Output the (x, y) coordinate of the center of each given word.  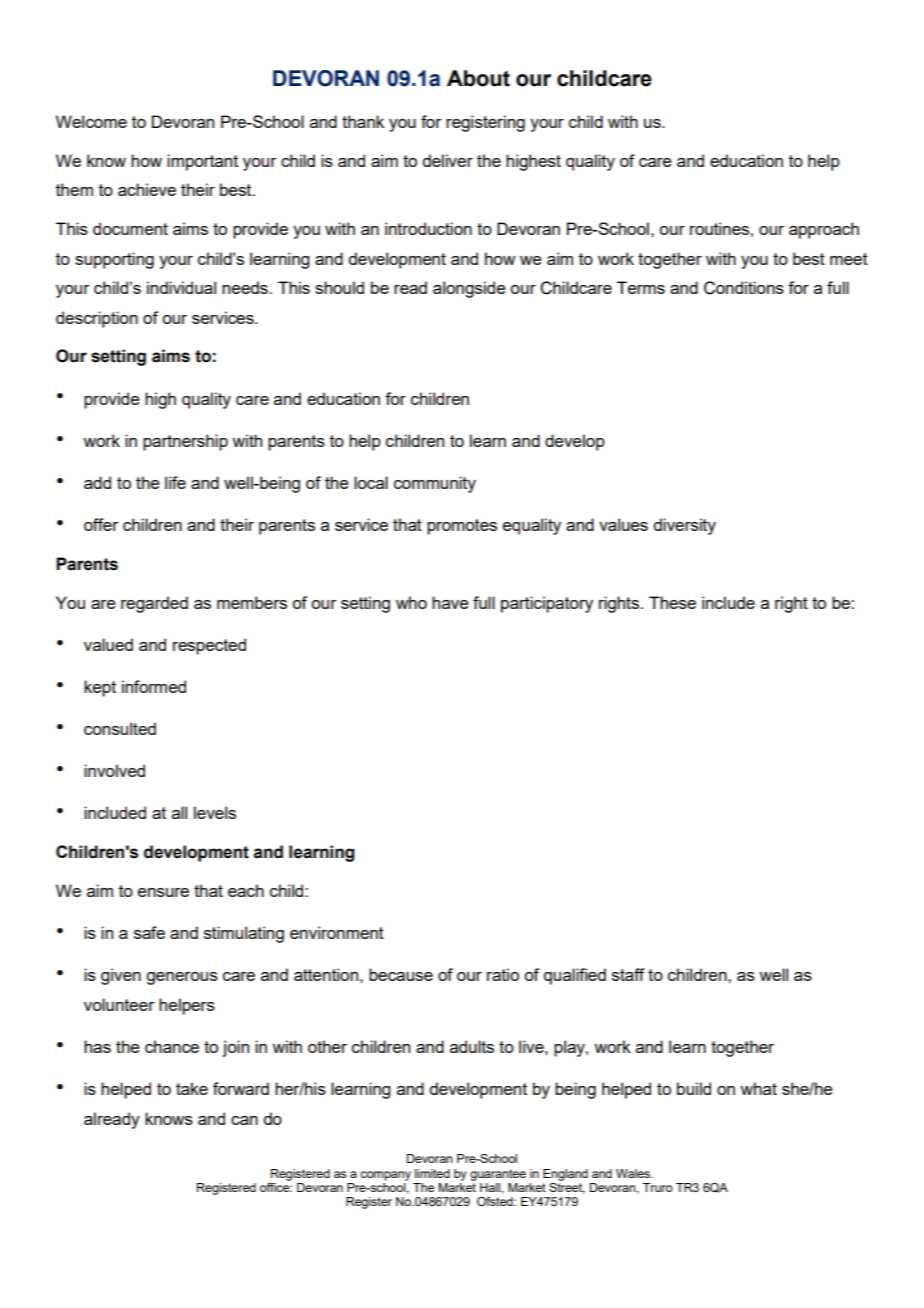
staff (628, 974)
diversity (684, 526)
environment (337, 932)
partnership (185, 442)
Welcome (91, 121)
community (435, 484)
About (478, 78)
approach (824, 230)
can (244, 1120)
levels (215, 812)
